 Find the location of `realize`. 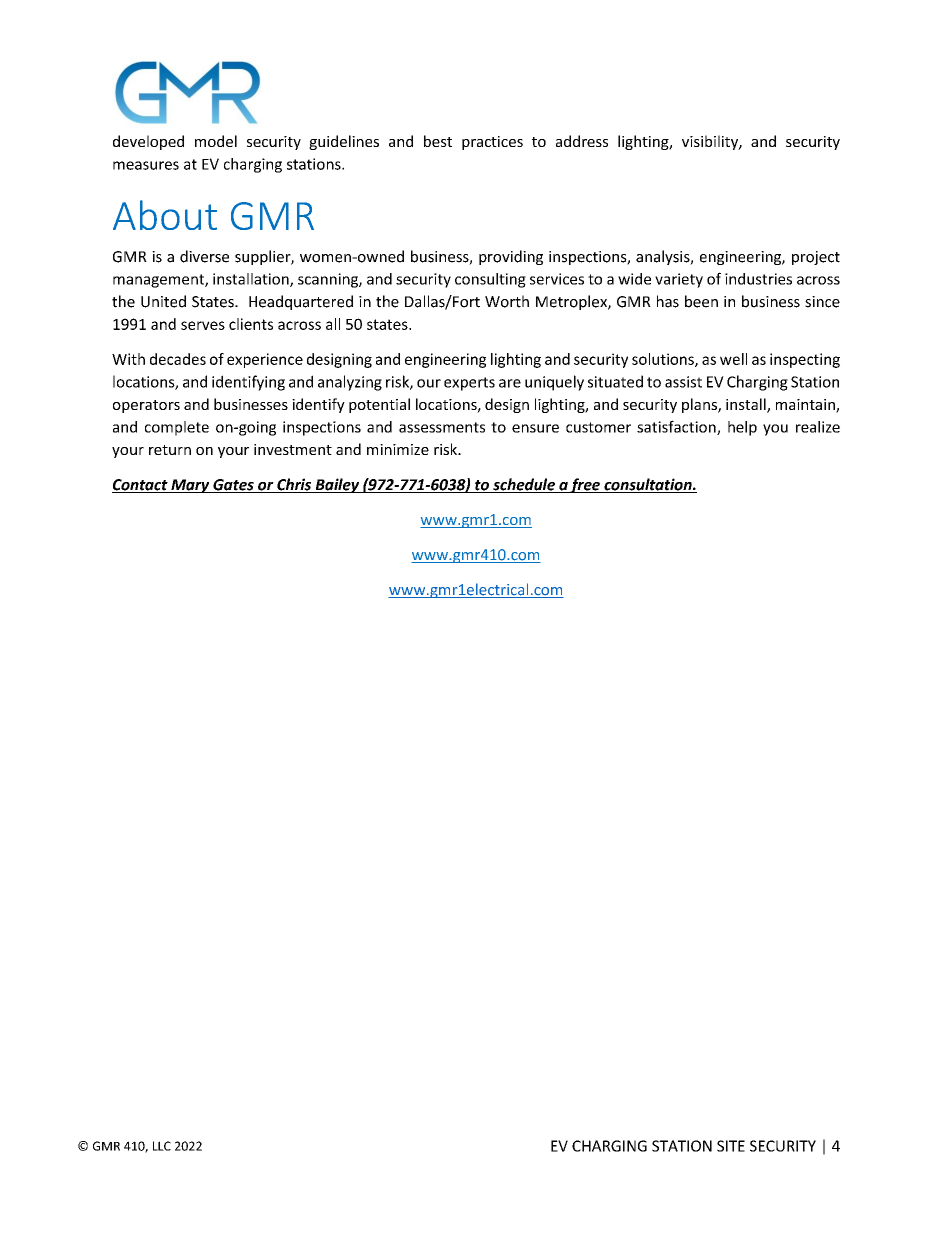

realize is located at coordinates (818, 427).
